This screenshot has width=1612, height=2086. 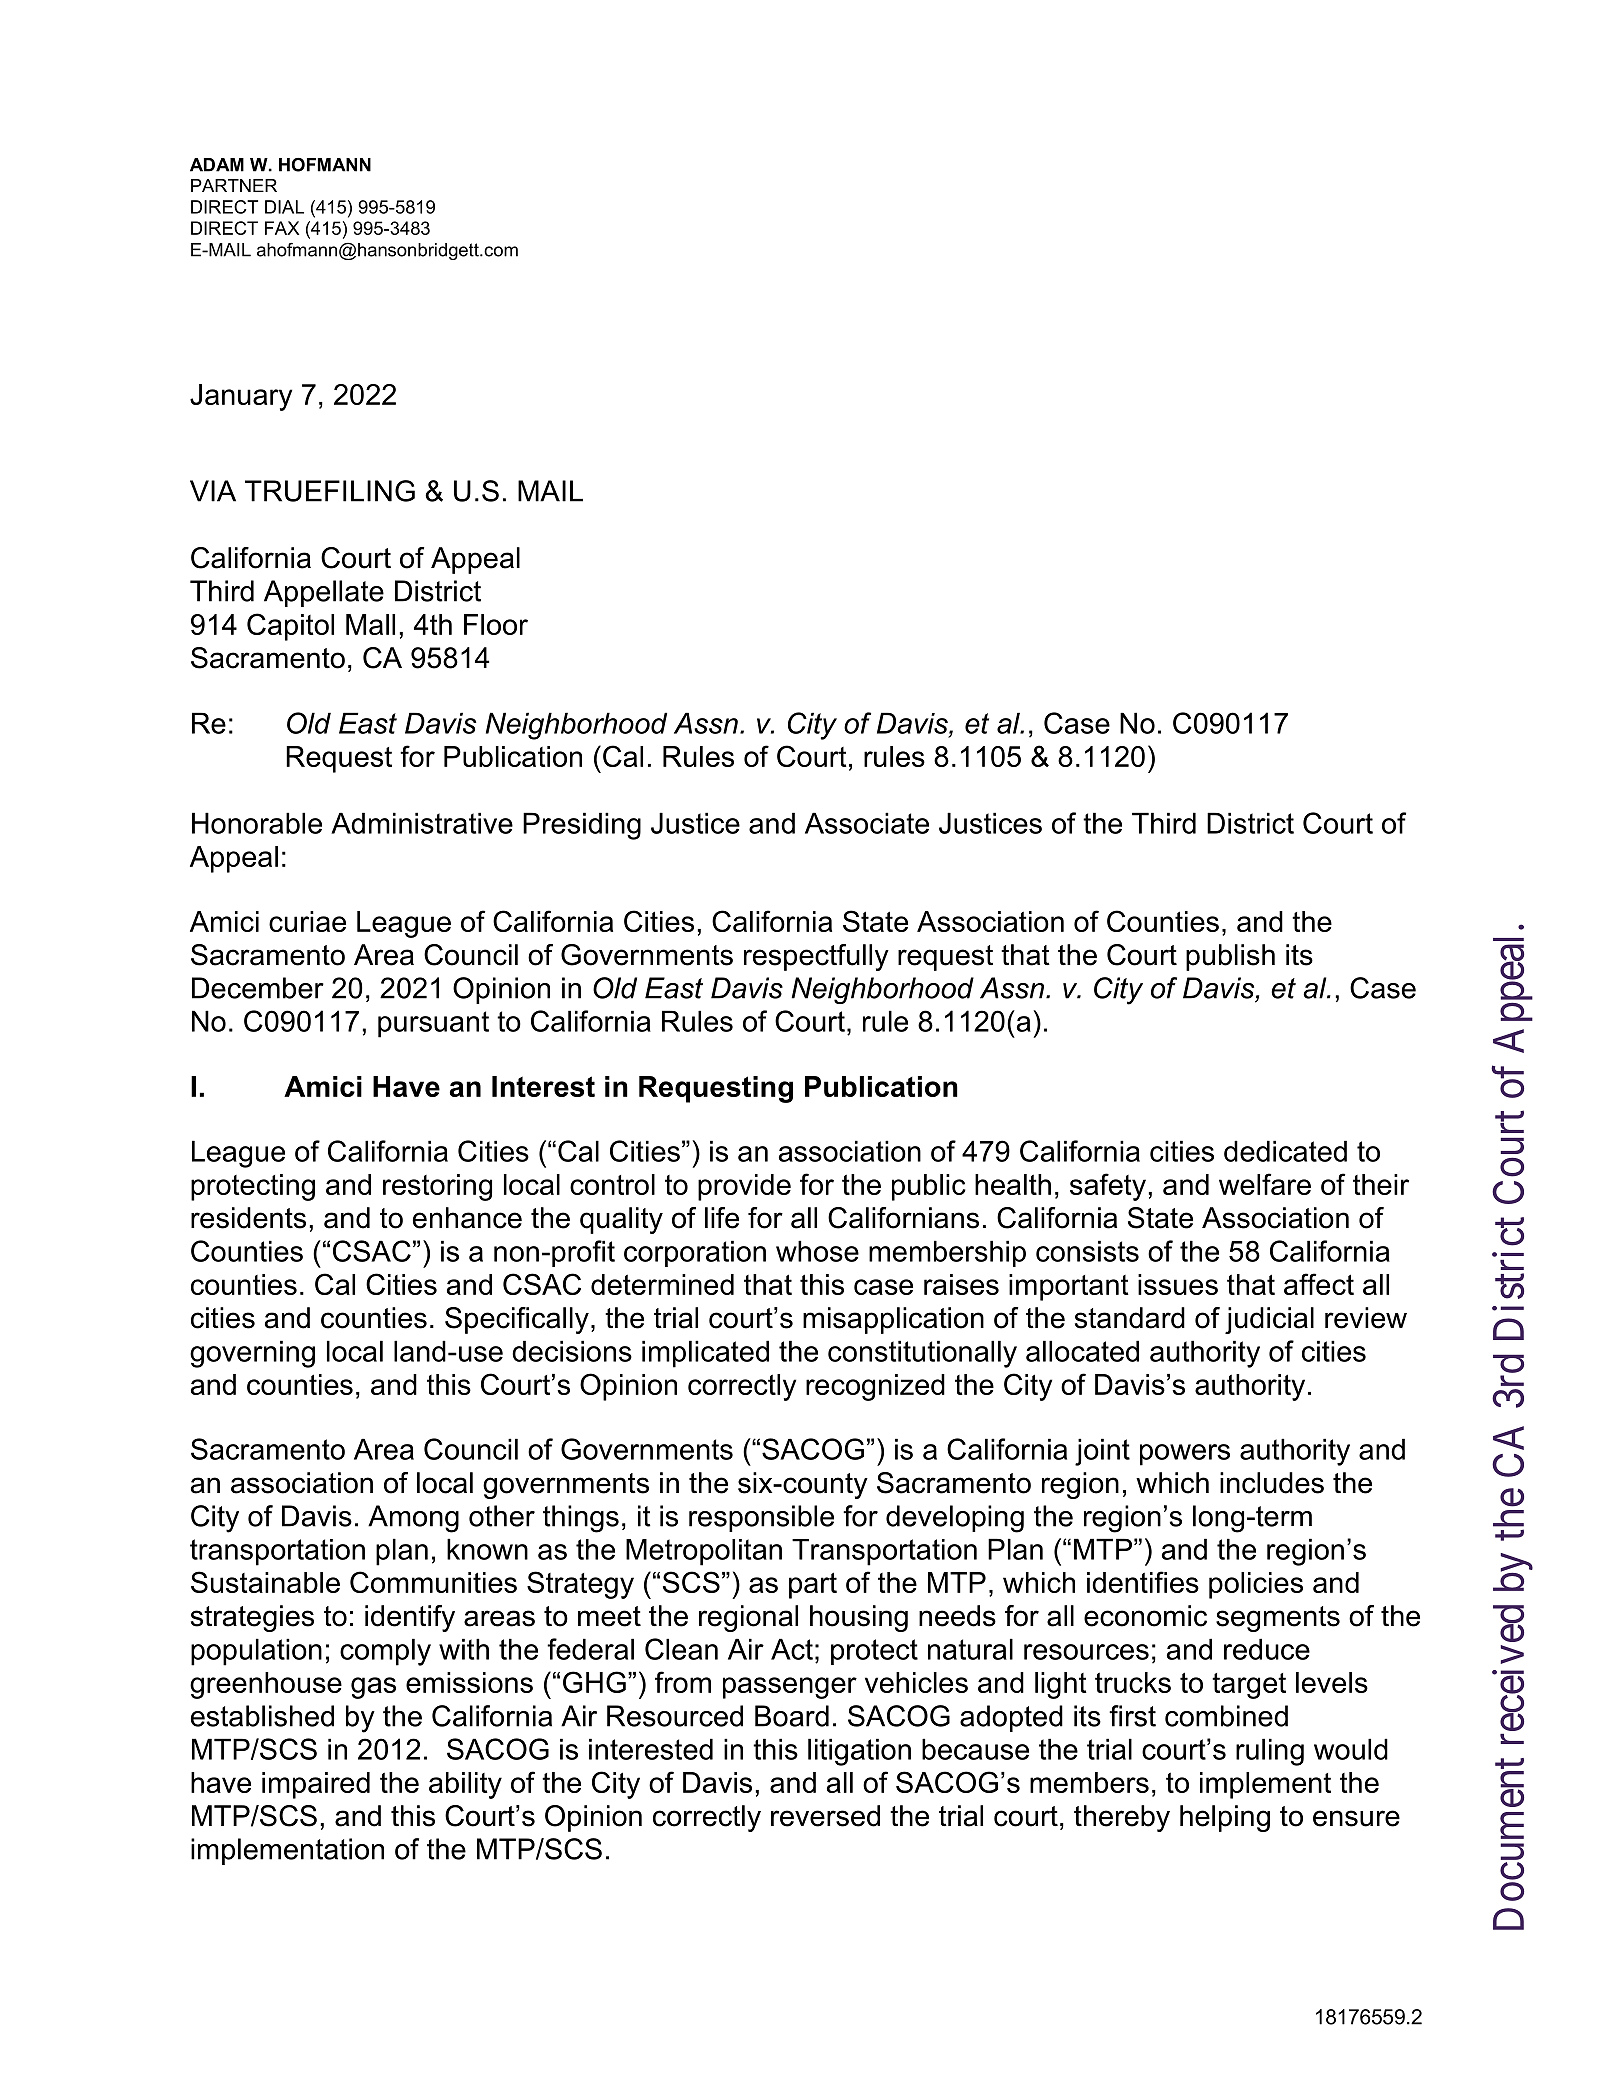 I want to click on pursuant, so click(x=433, y=1024).
